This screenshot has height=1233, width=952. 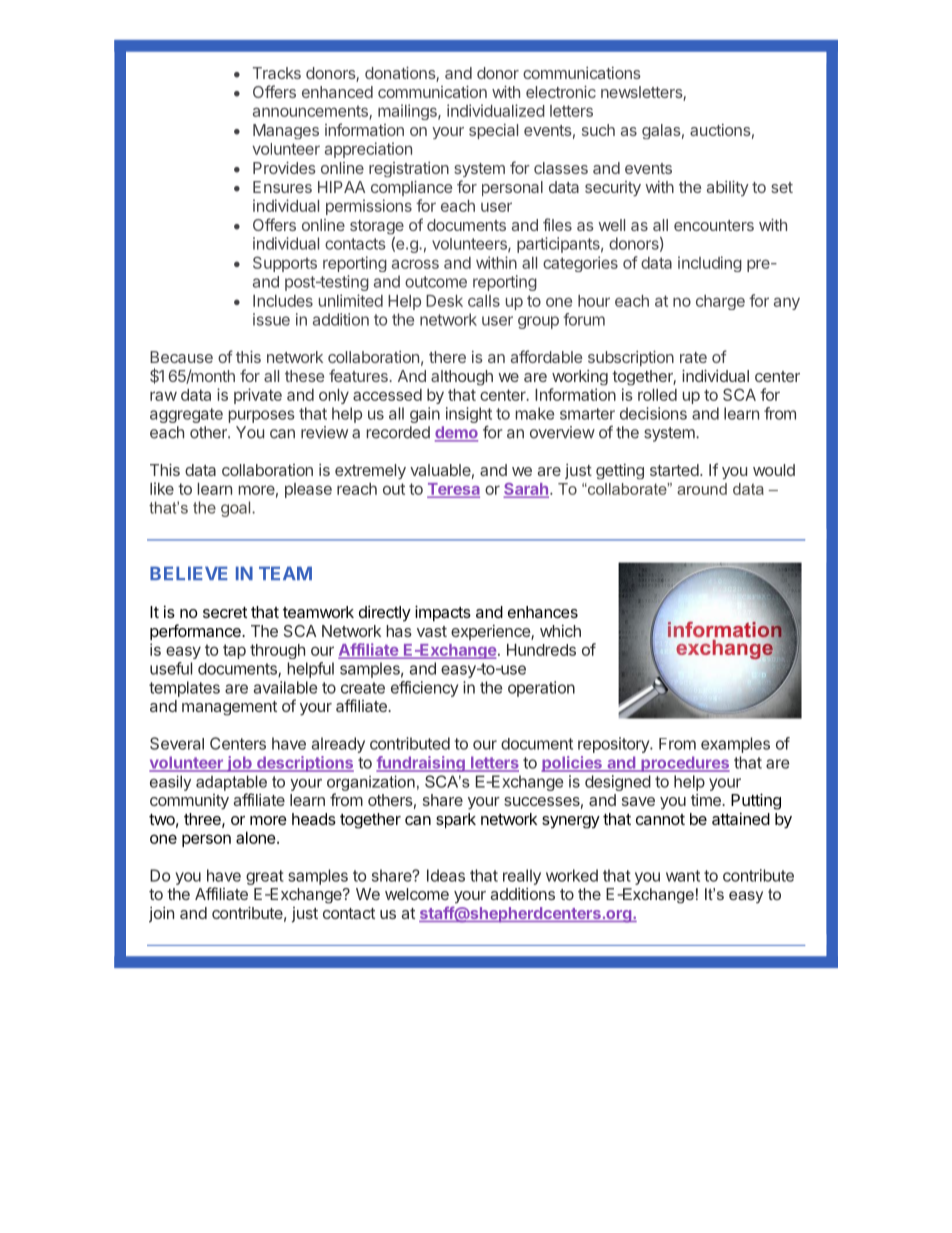 I want to click on impacts, so click(x=443, y=613).
